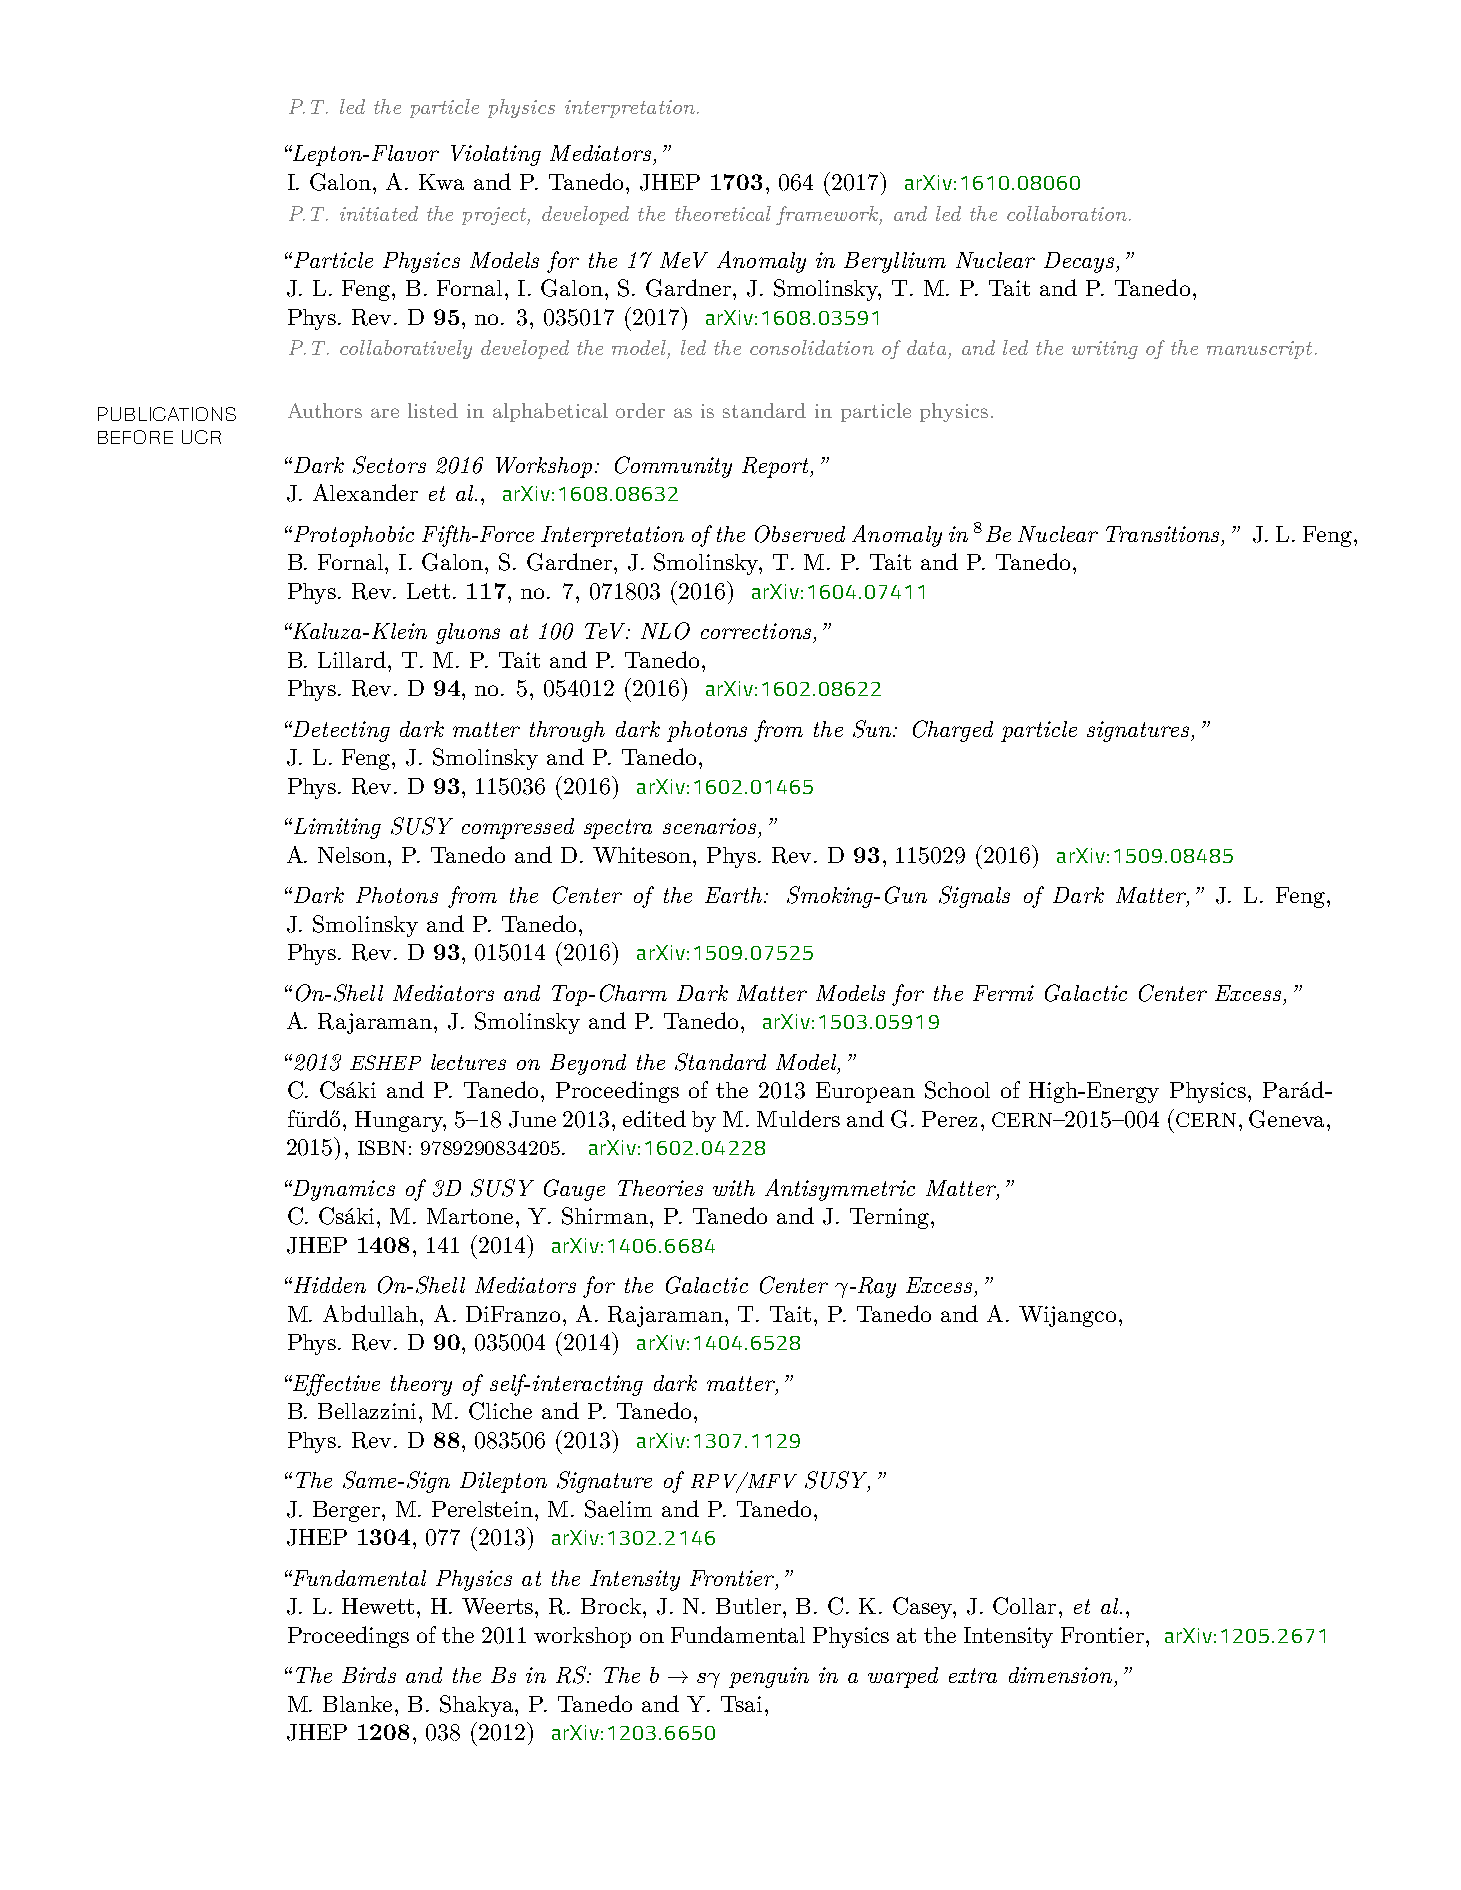  Describe the element at coordinates (369, 1675) in the screenshot. I see `Birds` at that location.
